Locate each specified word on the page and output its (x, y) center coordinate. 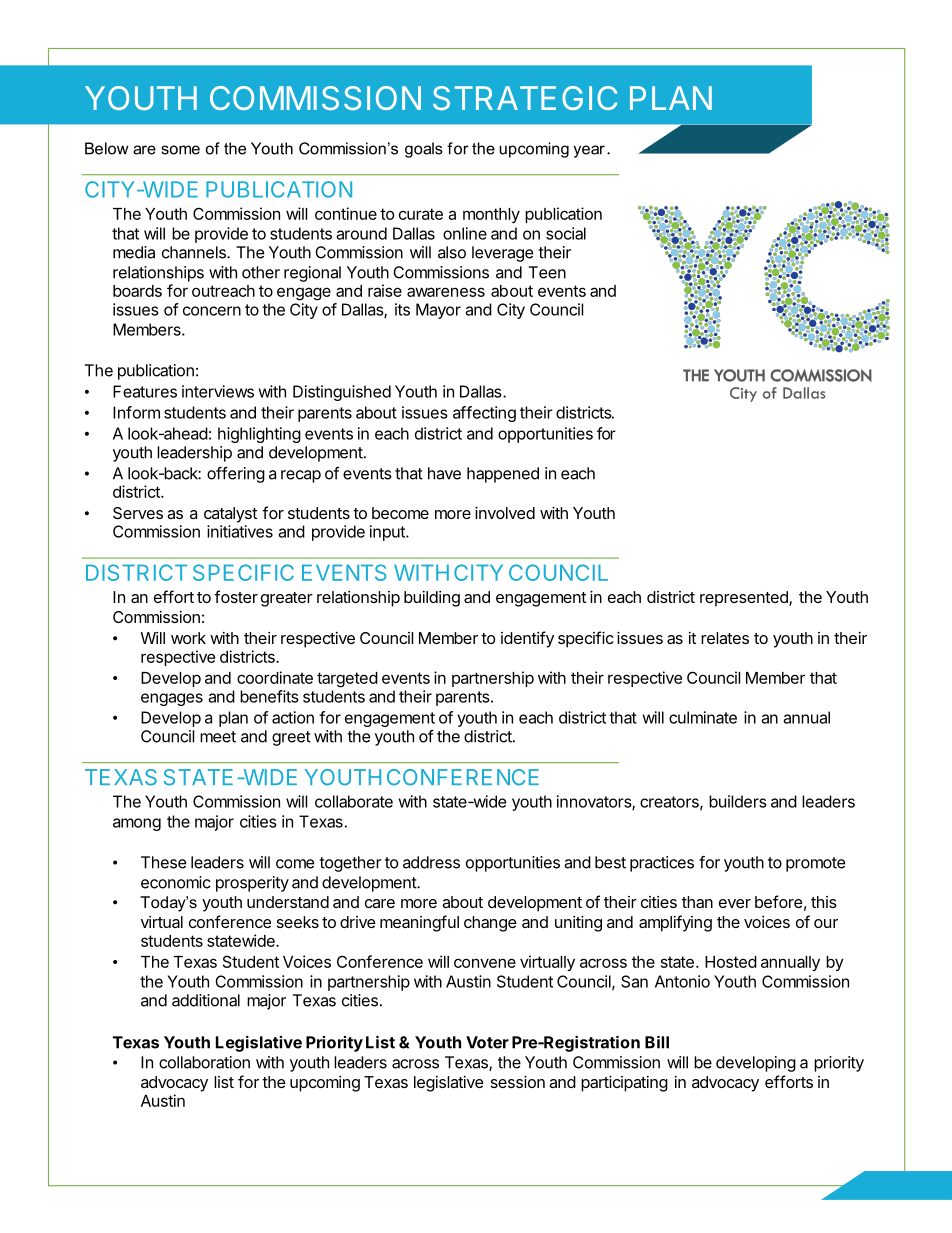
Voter (487, 1042)
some (180, 150)
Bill (657, 1042)
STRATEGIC (525, 98)
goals (424, 150)
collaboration (204, 1062)
